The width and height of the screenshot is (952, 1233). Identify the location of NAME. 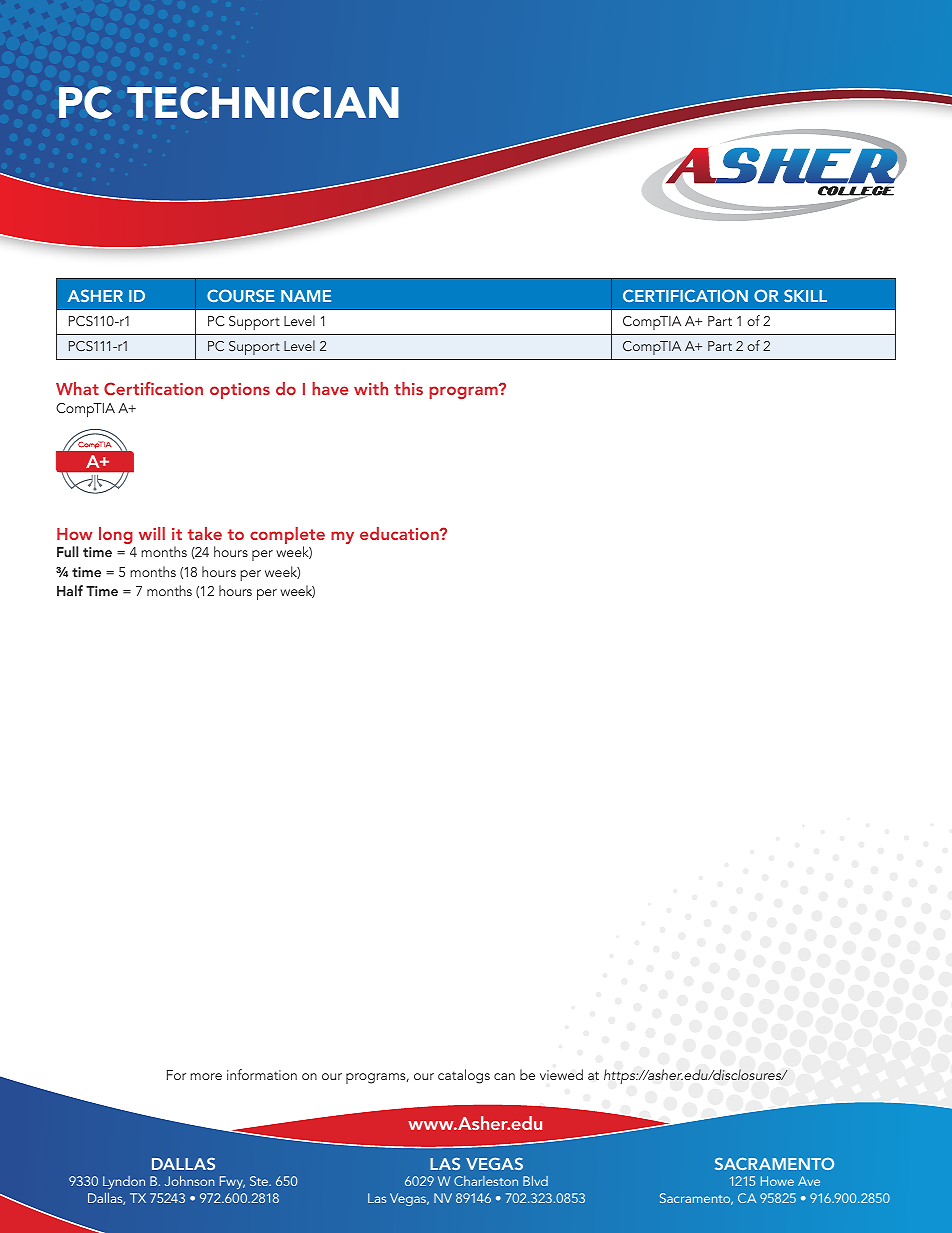
(306, 296).
